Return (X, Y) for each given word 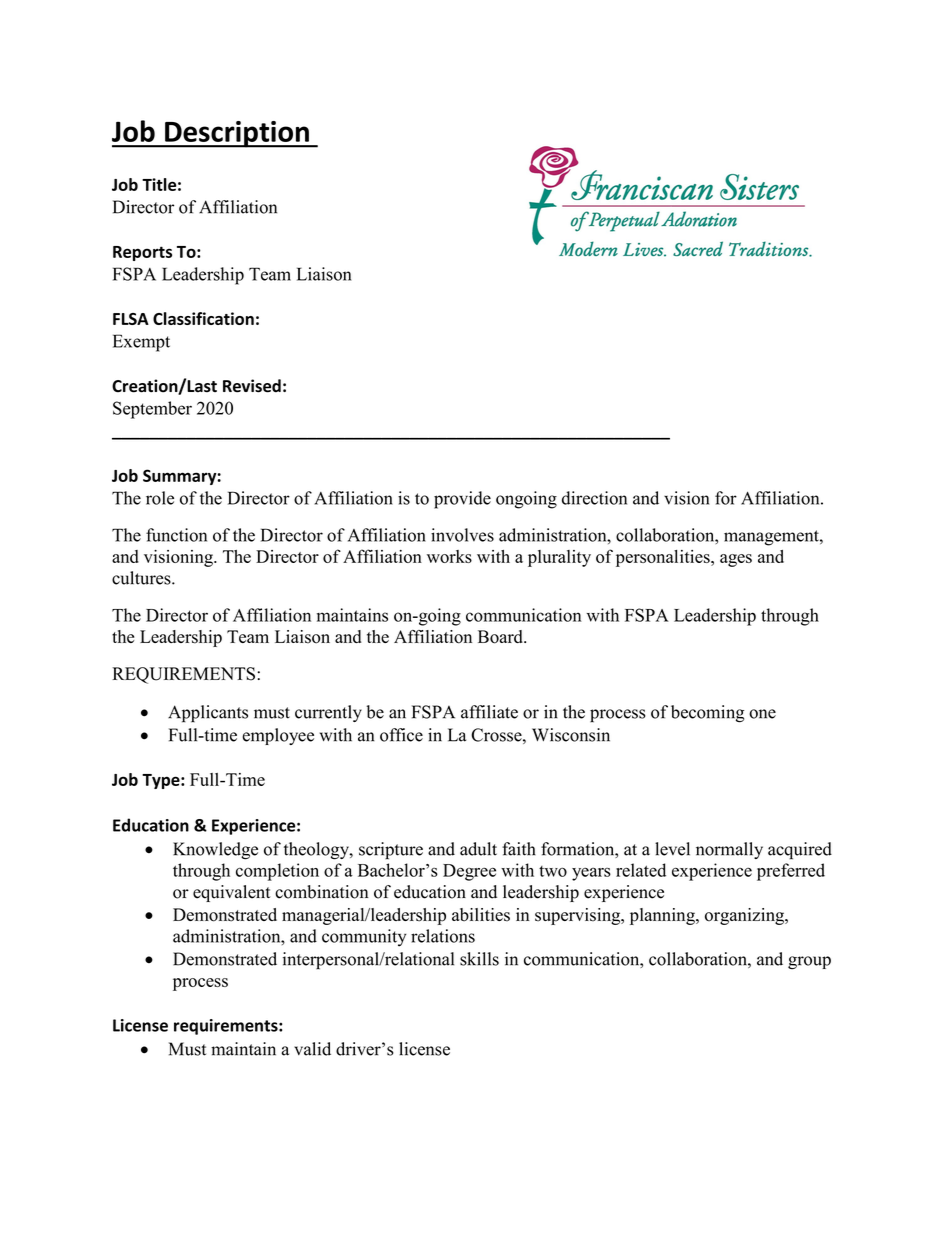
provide (462, 500)
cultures (142, 578)
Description (237, 134)
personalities (664, 558)
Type (162, 781)
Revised (252, 386)
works (449, 556)
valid (312, 1049)
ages (736, 560)
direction (594, 498)
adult (478, 849)
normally (729, 850)
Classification (203, 318)
